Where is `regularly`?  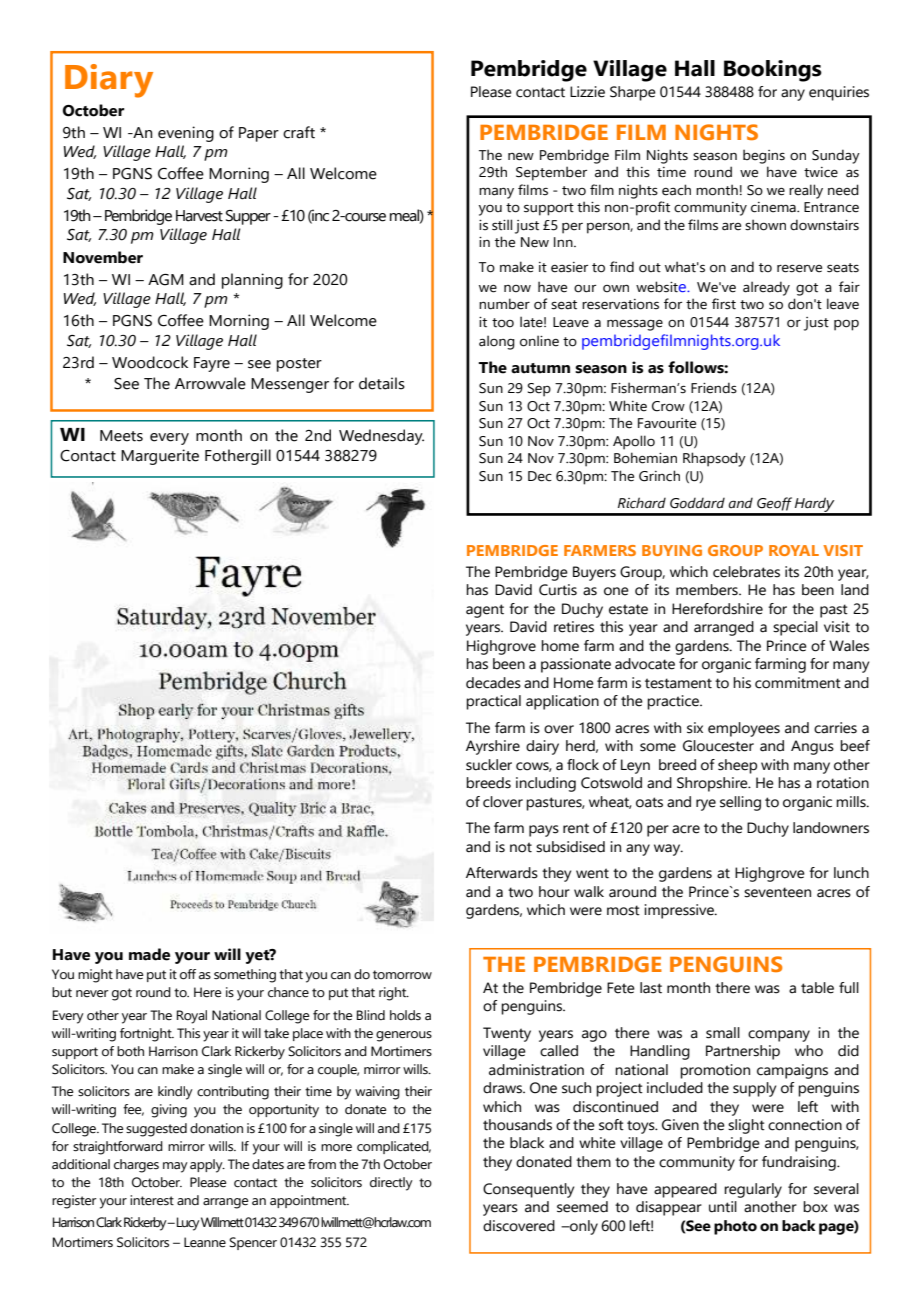 regularly is located at coordinates (753, 1190).
